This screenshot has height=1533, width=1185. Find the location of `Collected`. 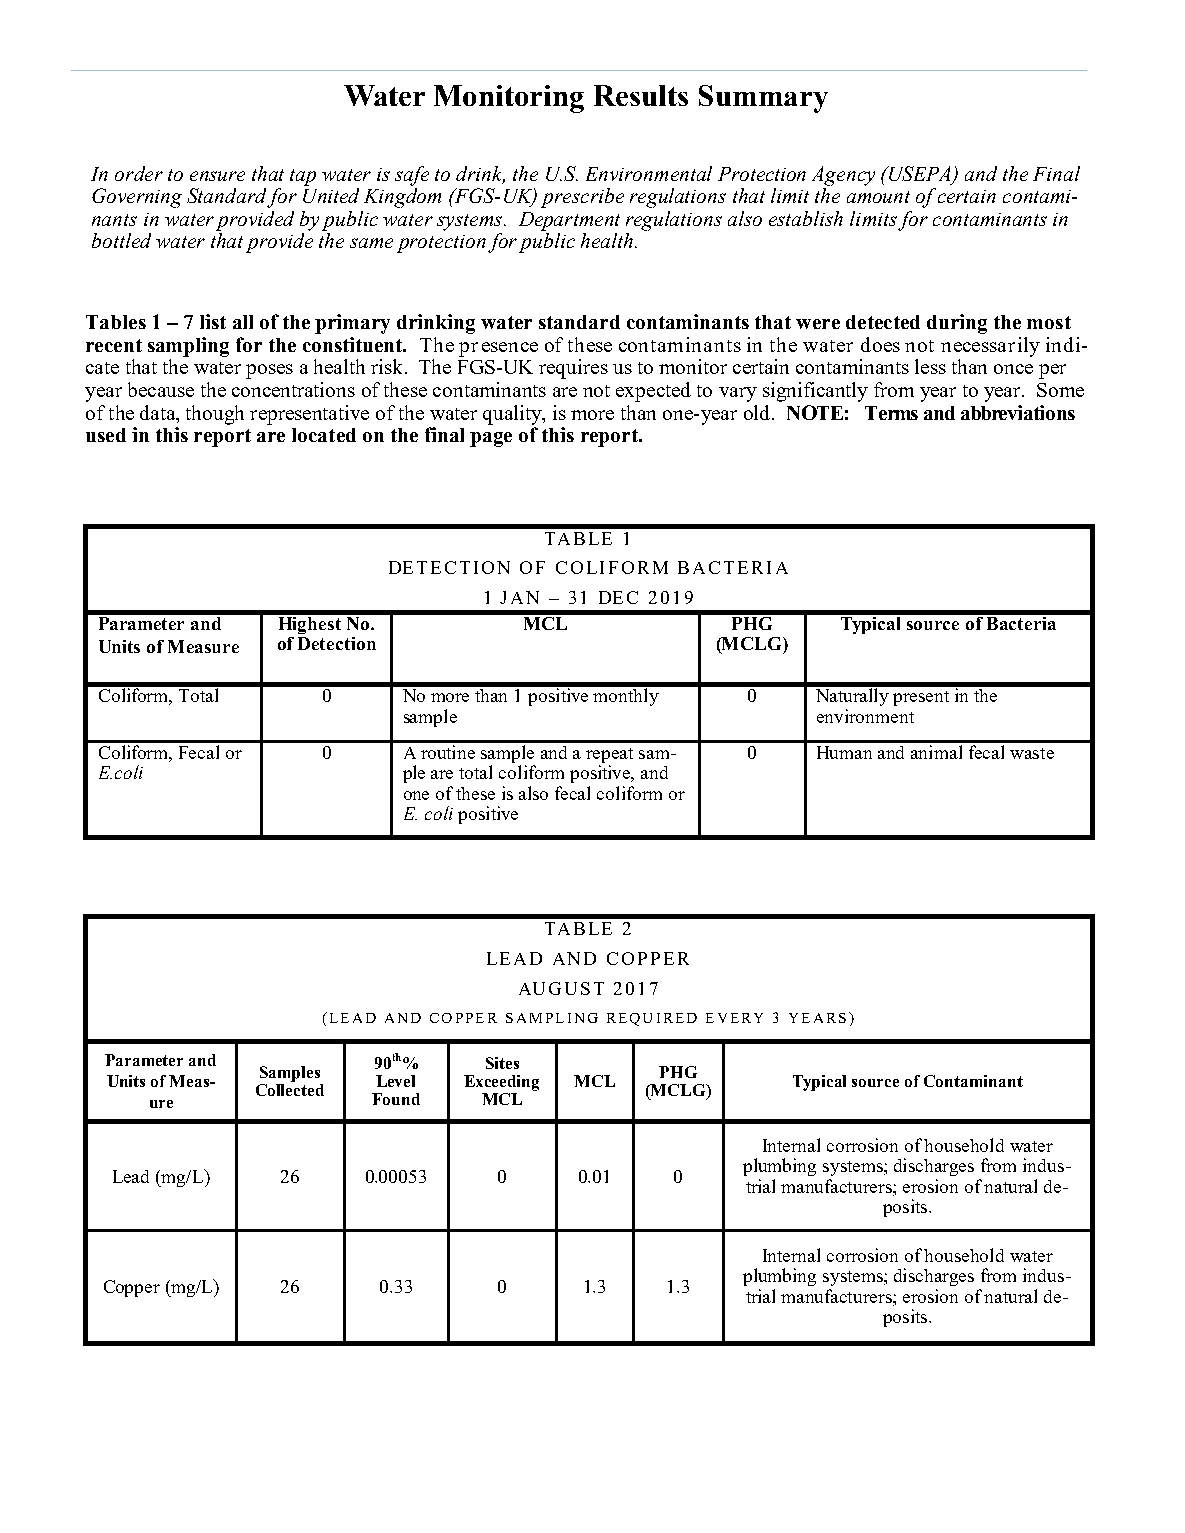

Collected is located at coordinates (290, 1088).
